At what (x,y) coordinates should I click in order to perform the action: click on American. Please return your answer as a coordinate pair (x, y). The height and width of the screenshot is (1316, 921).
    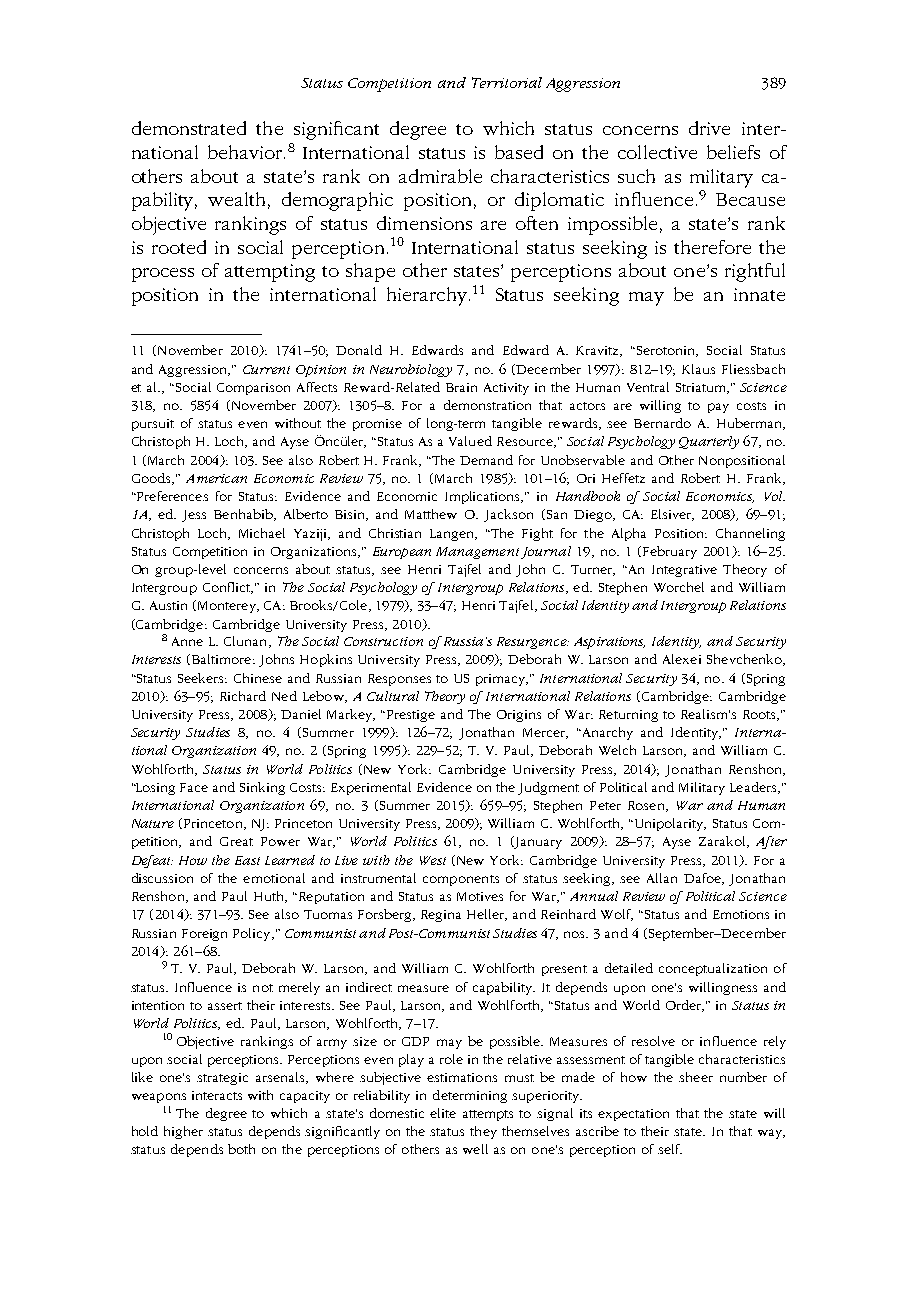
    Looking at the image, I should click on (216, 478).
